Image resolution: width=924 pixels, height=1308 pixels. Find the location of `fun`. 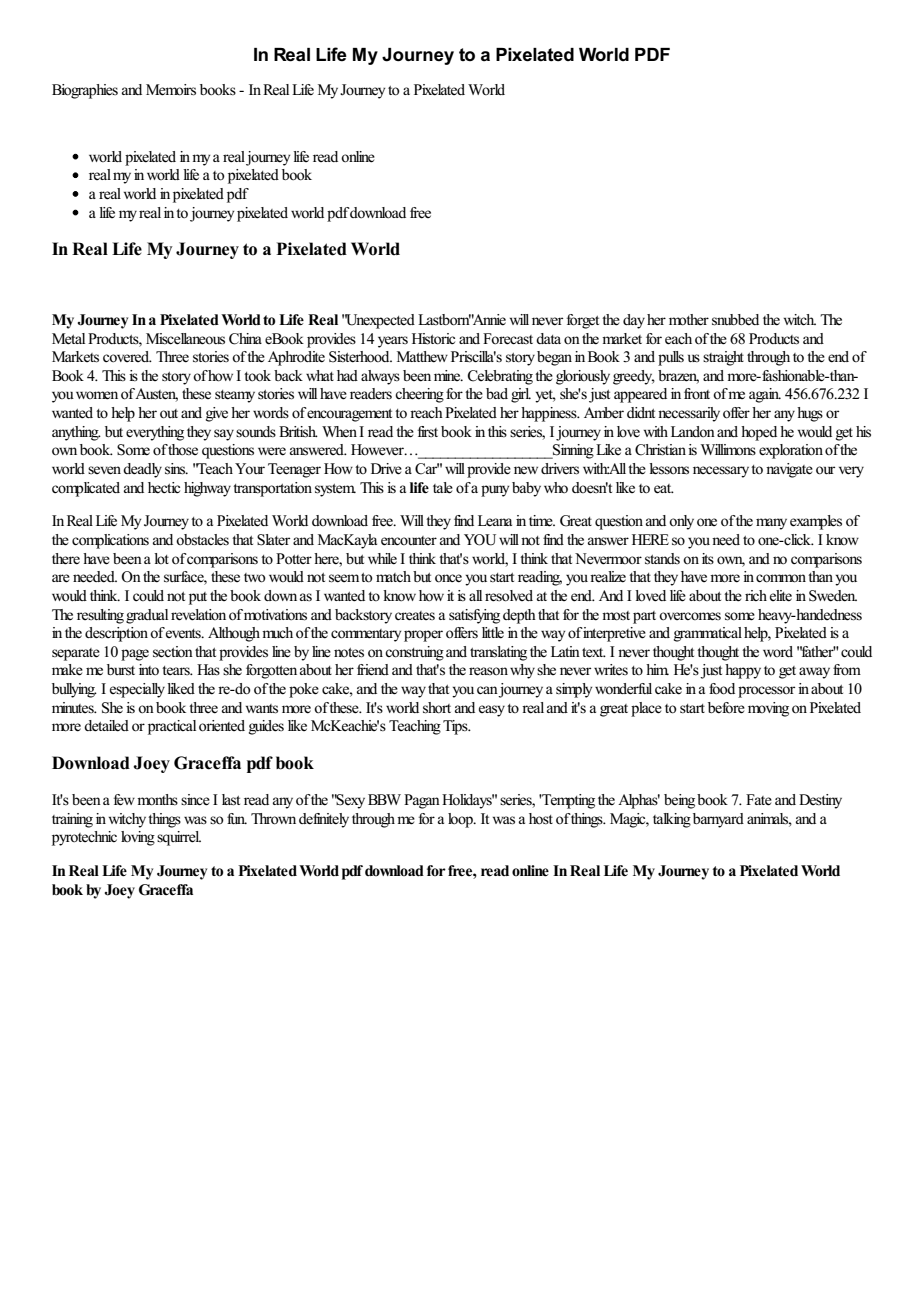

fun is located at coordinates (237, 818).
